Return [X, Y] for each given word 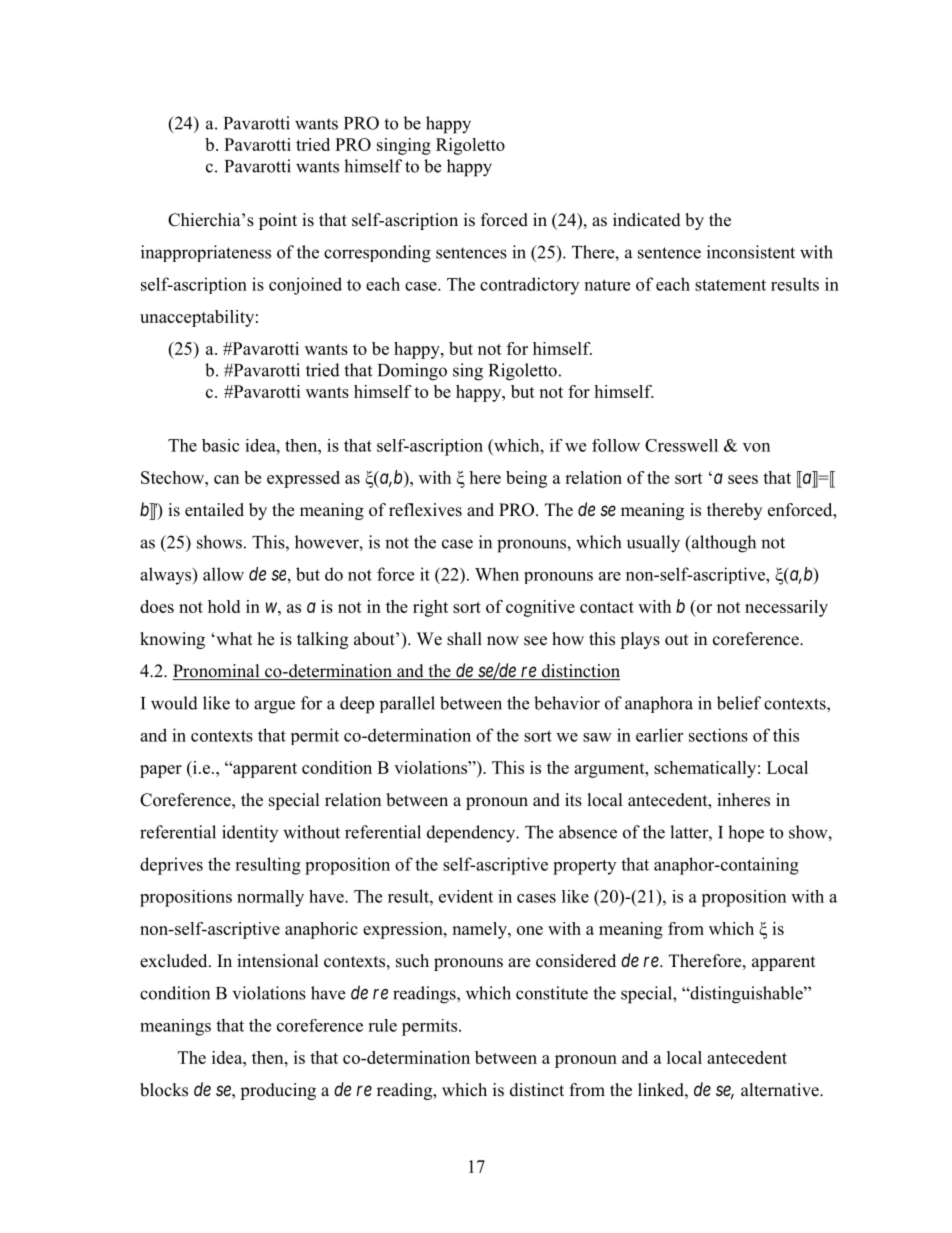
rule [382, 1025]
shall [464, 639]
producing [278, 1091]
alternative [781, 1090]
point [278, 221]
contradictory [529, 286]
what [233, 638]
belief [739, 703]
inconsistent [751, 252]
